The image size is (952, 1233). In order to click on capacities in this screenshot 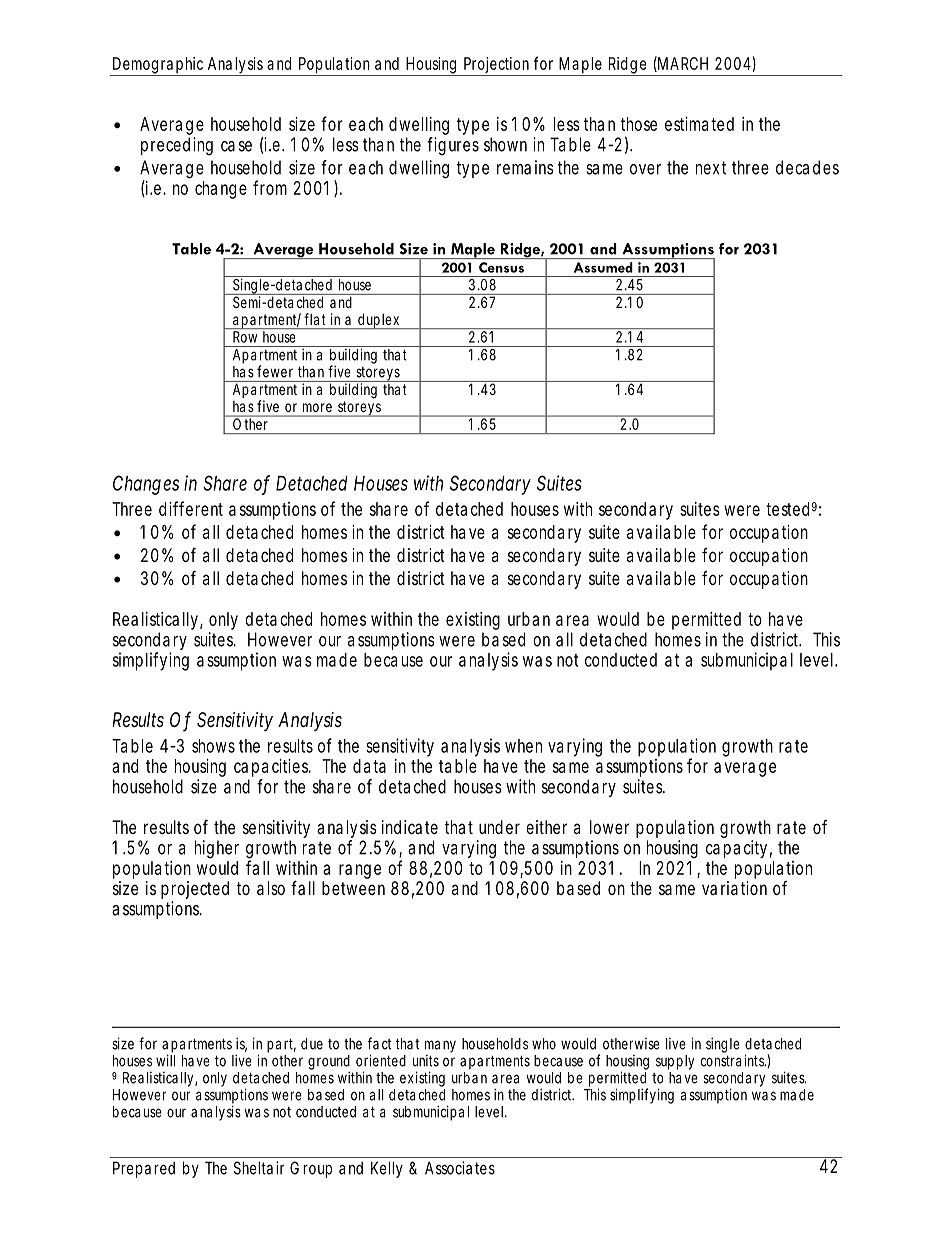, I will do `click(272, 768)`.
